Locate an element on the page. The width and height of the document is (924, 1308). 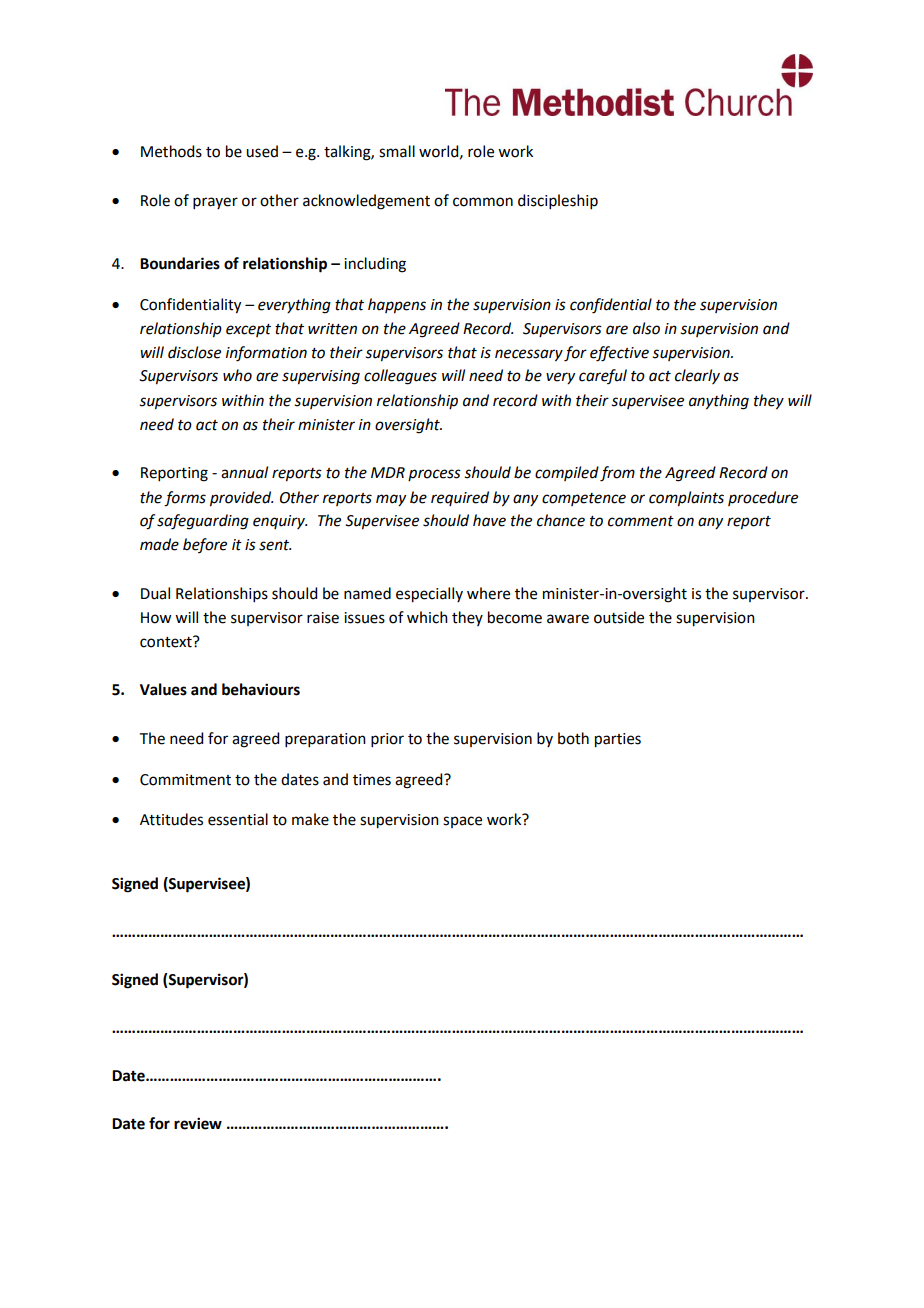
space is located at coordinates (462, 822).
